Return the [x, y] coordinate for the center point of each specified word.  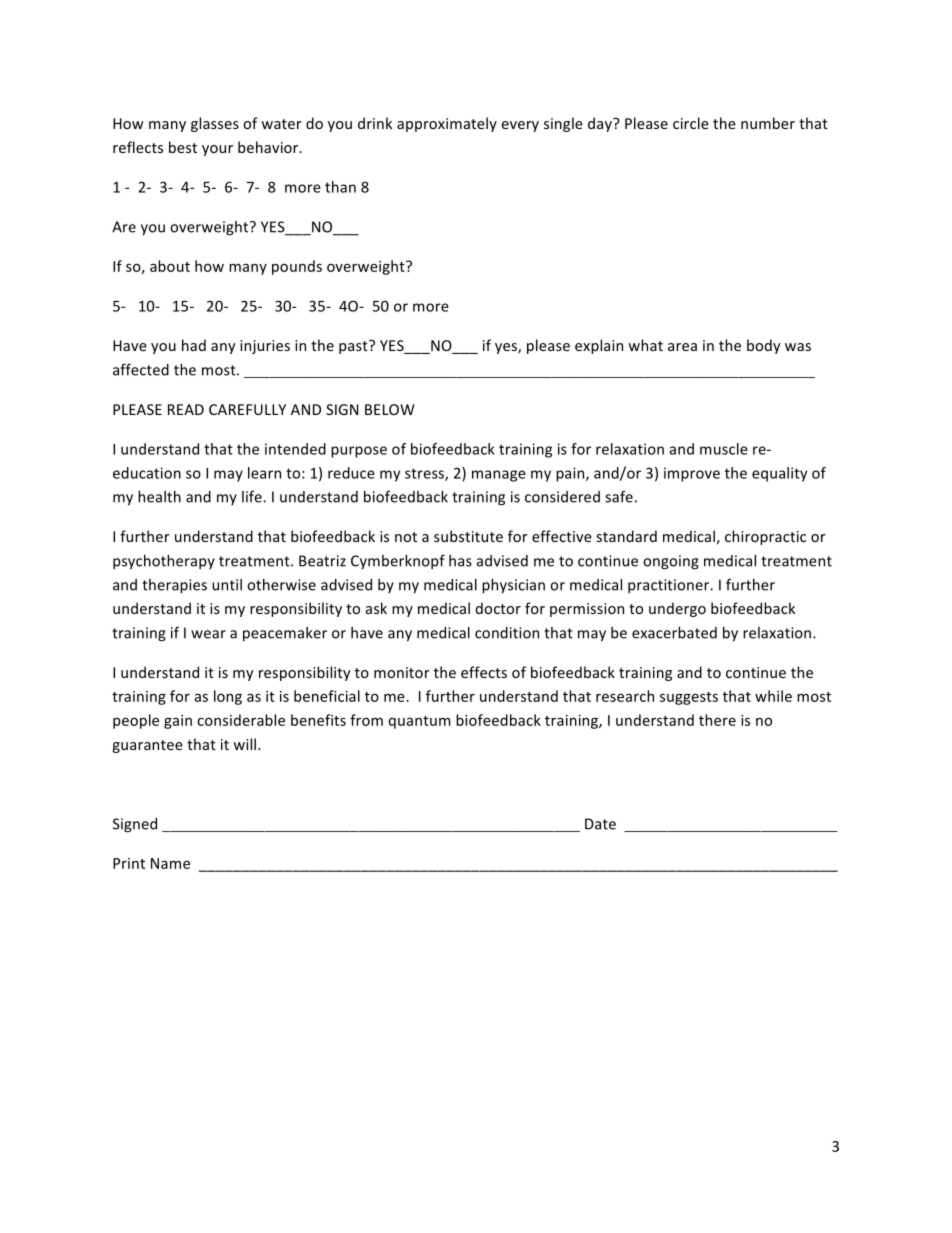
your [217, 150]
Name [170, 863]
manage [499, 476]
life [253, 496]
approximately [447, 124]
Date [600, 824]
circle [691, 123]
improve [692, 474]
